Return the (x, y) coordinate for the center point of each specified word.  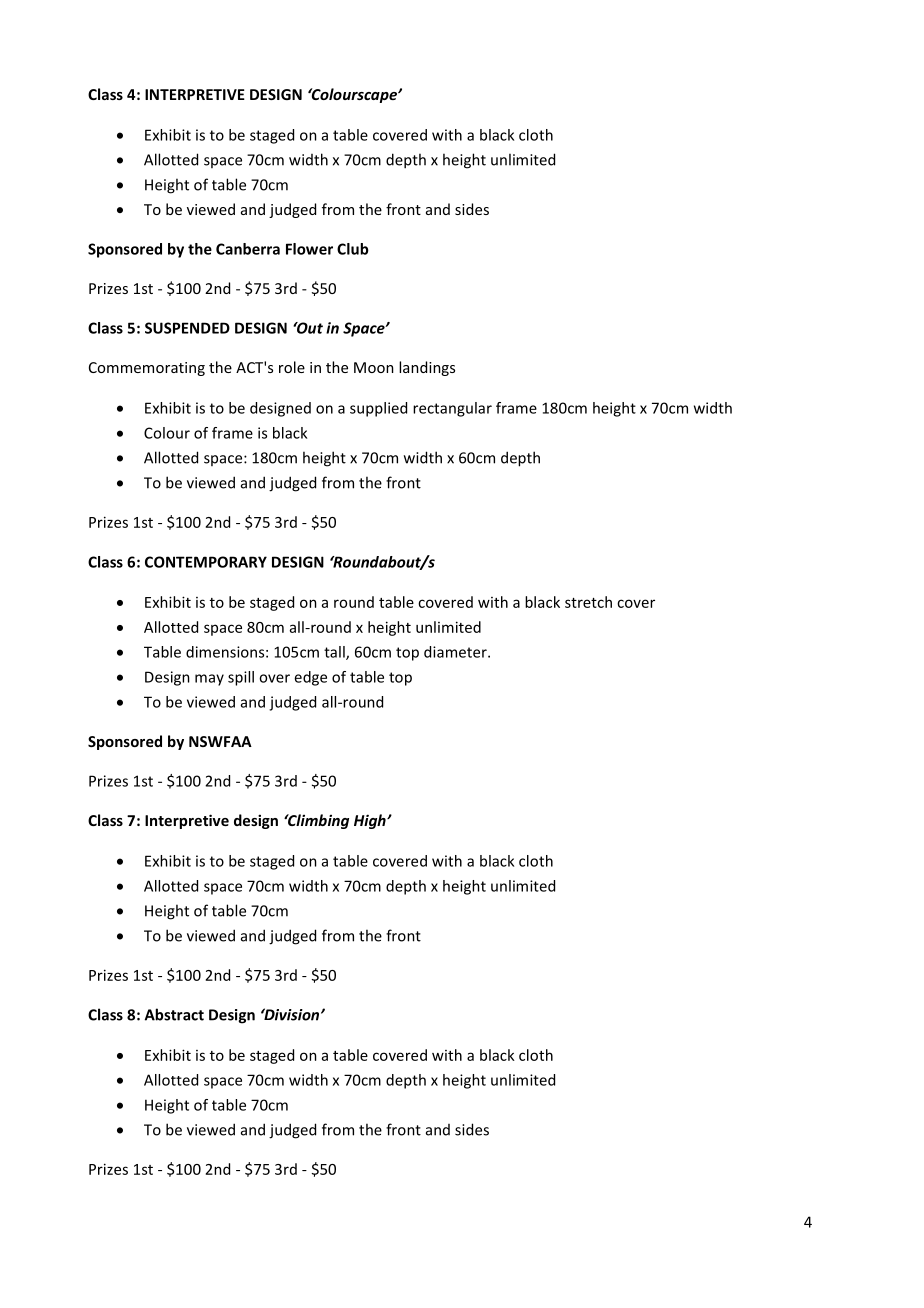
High (371, 821)
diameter (456, 652)
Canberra (248, 249)
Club (353, 249)
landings (427, 368)
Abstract (174, 1014)
